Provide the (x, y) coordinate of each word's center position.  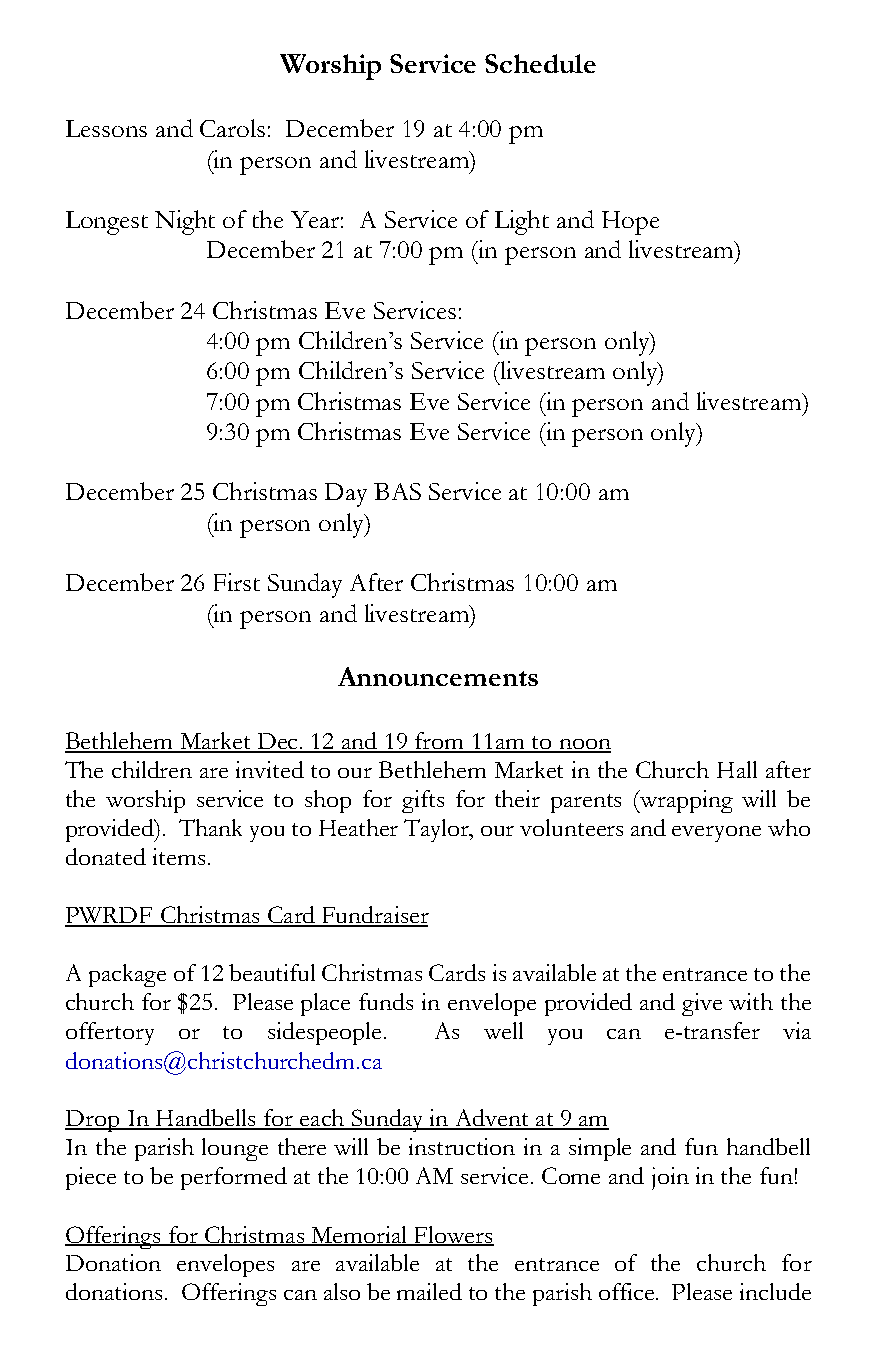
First (237, 582)
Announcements (438, 676)
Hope (630, 223)
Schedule (540, 63)
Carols (232, 128)
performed (234, 1178)
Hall (737, 769)
